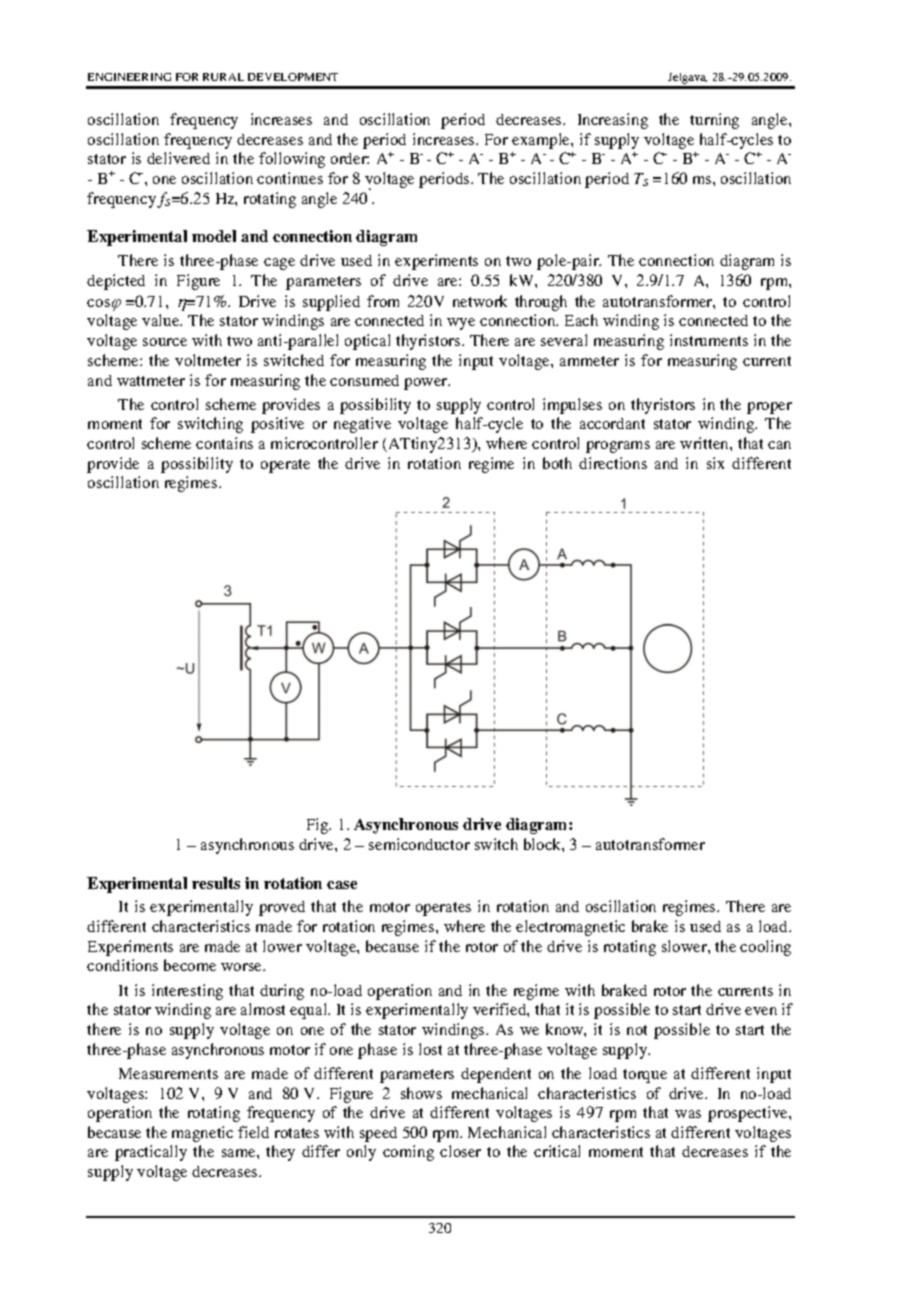 Image resolution: width=924 pixels, height=1308 pixels. Describe the element at coordinates (714, 121) in the screenshot. I see `turning` at that location.
